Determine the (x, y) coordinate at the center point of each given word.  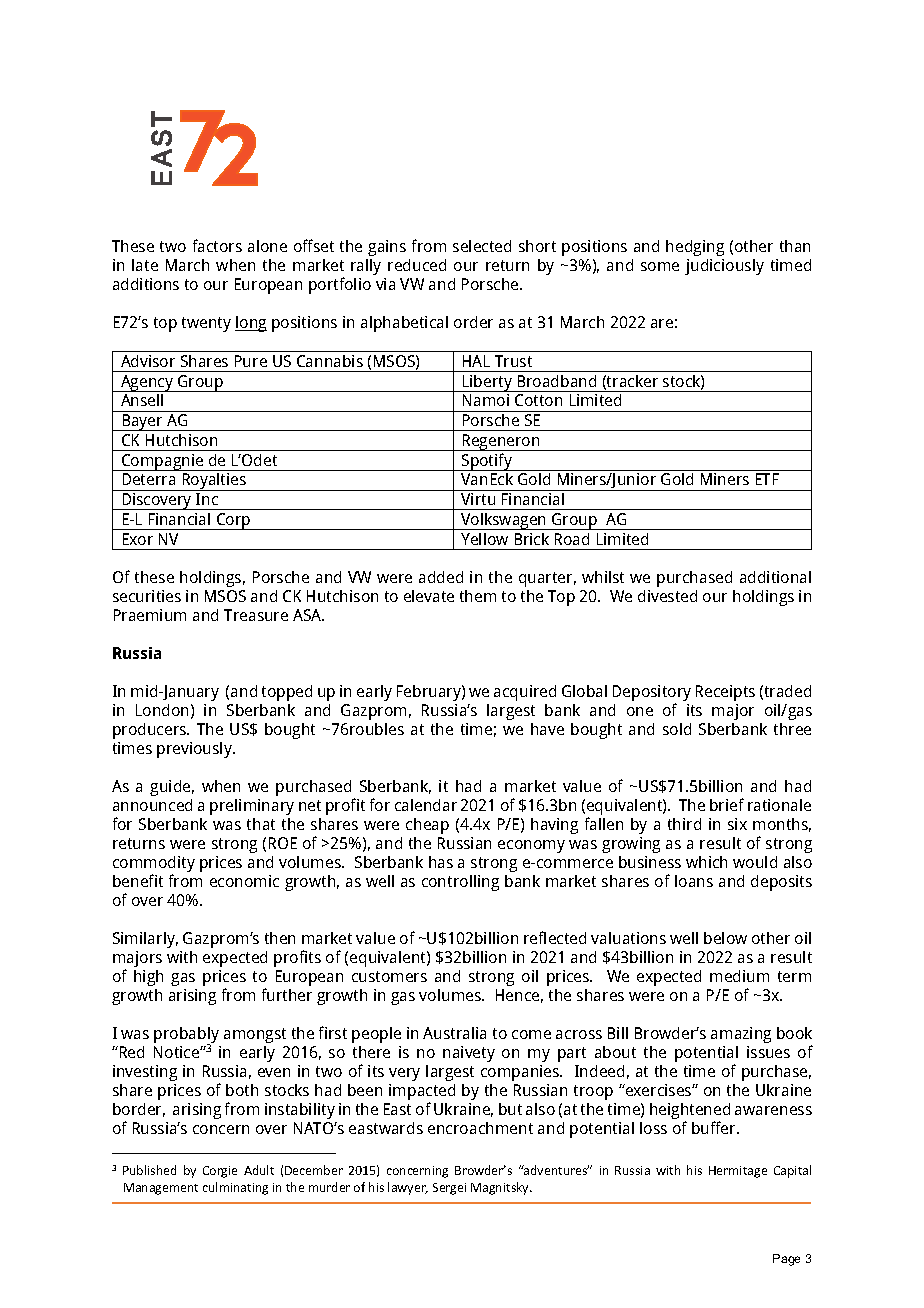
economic (244, 881)
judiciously (724, 267)
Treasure (256, 615)
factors (217, 245)
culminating (235, 1188)
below (725, 938)
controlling (460, 883)
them (478, 596)
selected (482, 246)
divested (667, 596)
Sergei (449, 1189)
